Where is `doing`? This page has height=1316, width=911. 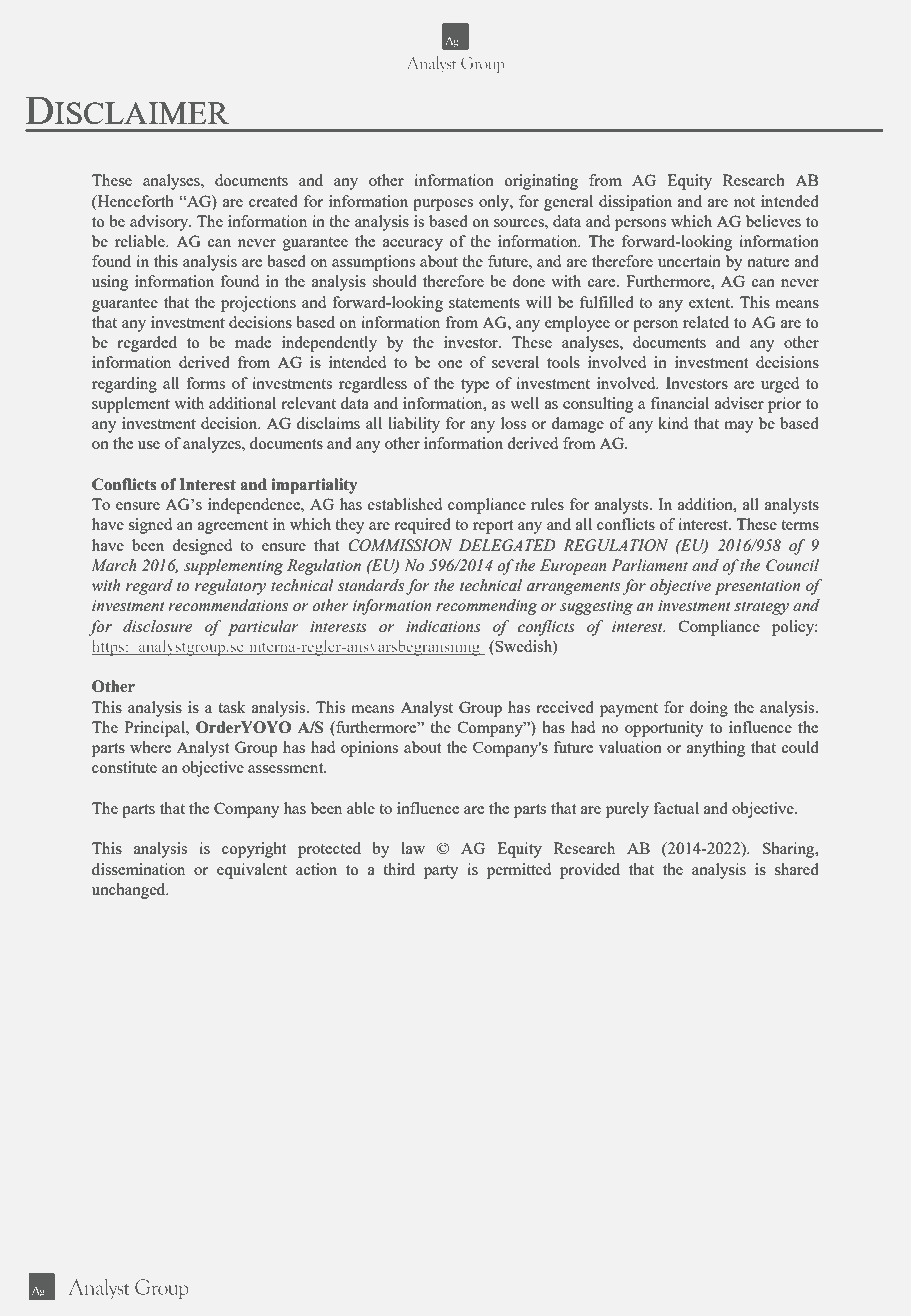
doing is located at coordinates (708, 709).
